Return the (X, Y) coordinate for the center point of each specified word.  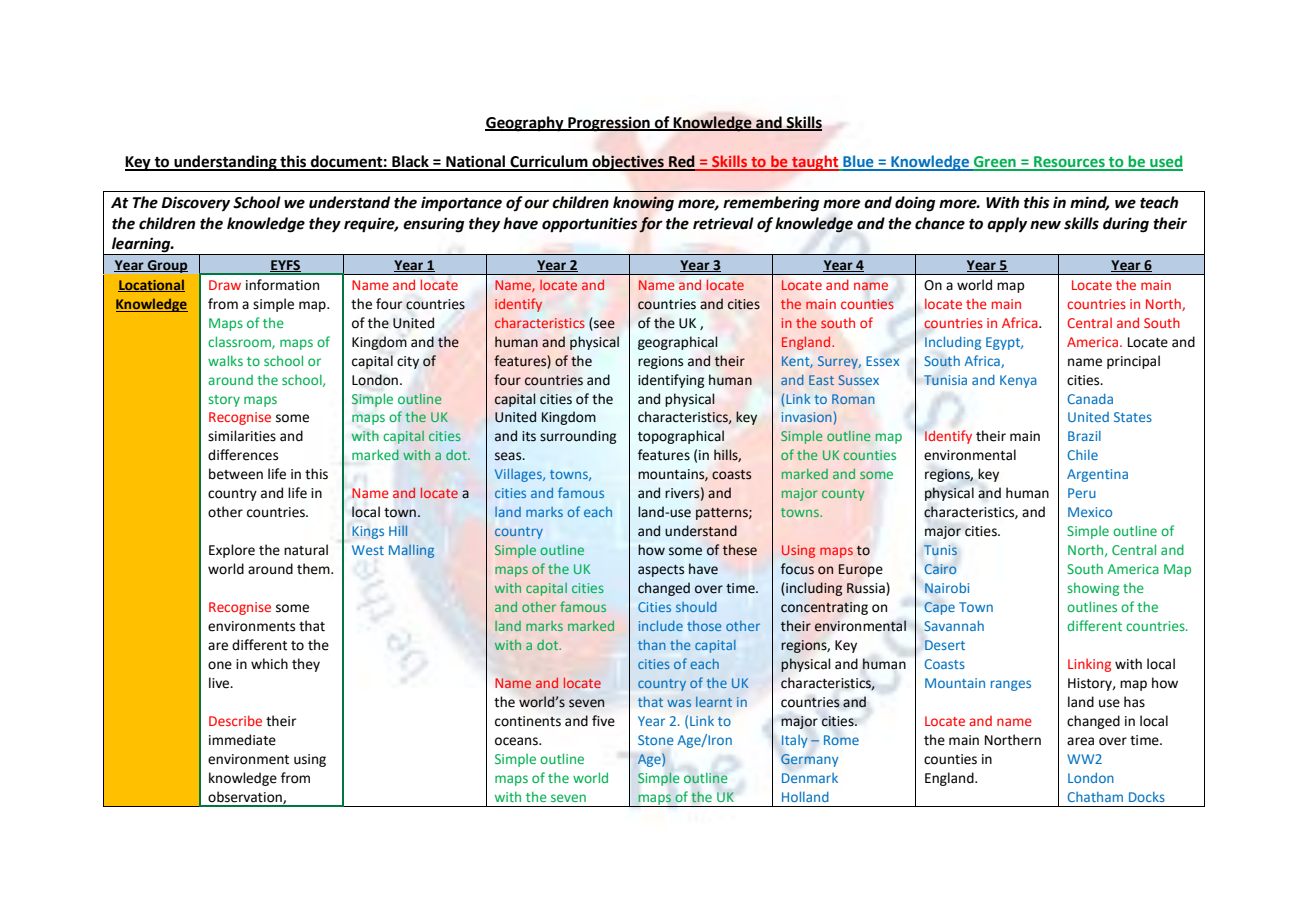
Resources (1069, 163)
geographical (678, 343)
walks (225, 360)
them (314, 569)
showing (1093, 589)
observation (246, 797)
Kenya (1018, 381)
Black (410, 162)
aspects (661, 571)
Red (682, 162)
